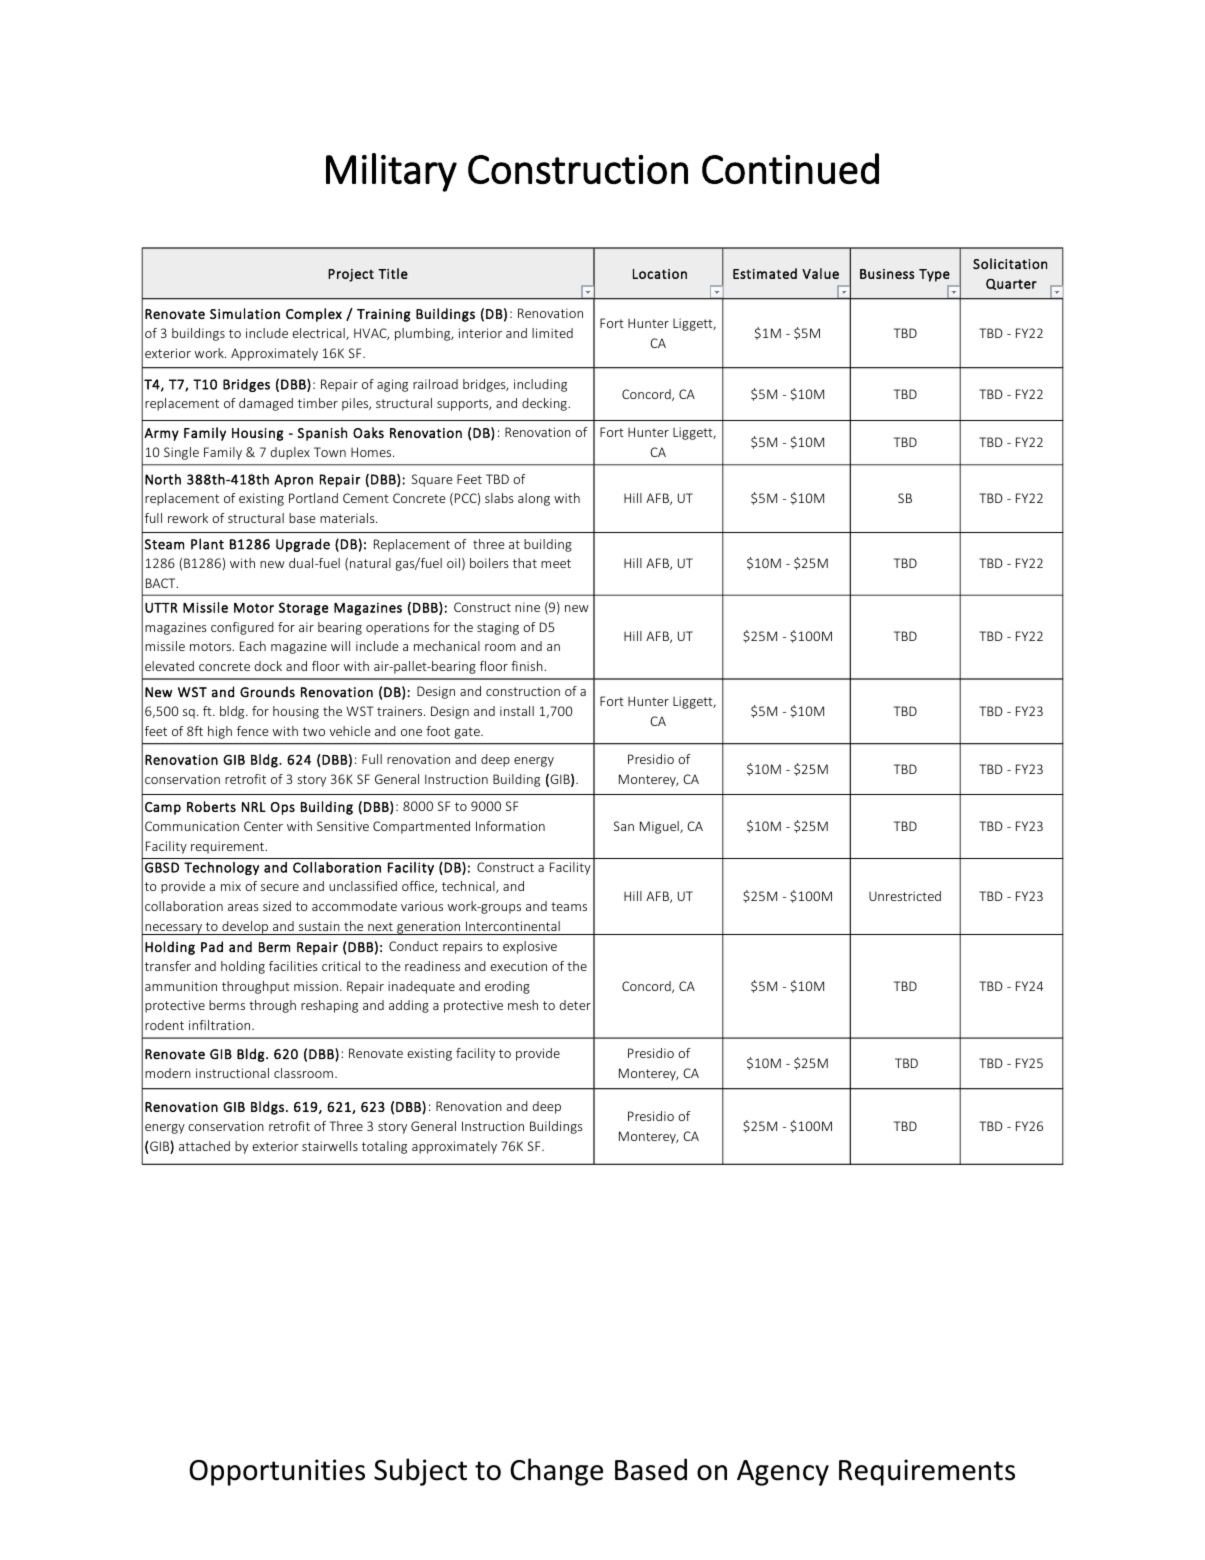 The width and height of the screenshot is (1205, 1560). Describe the element at coordinates (575, 1005) in the screenshot. I see `deter` at that location.
